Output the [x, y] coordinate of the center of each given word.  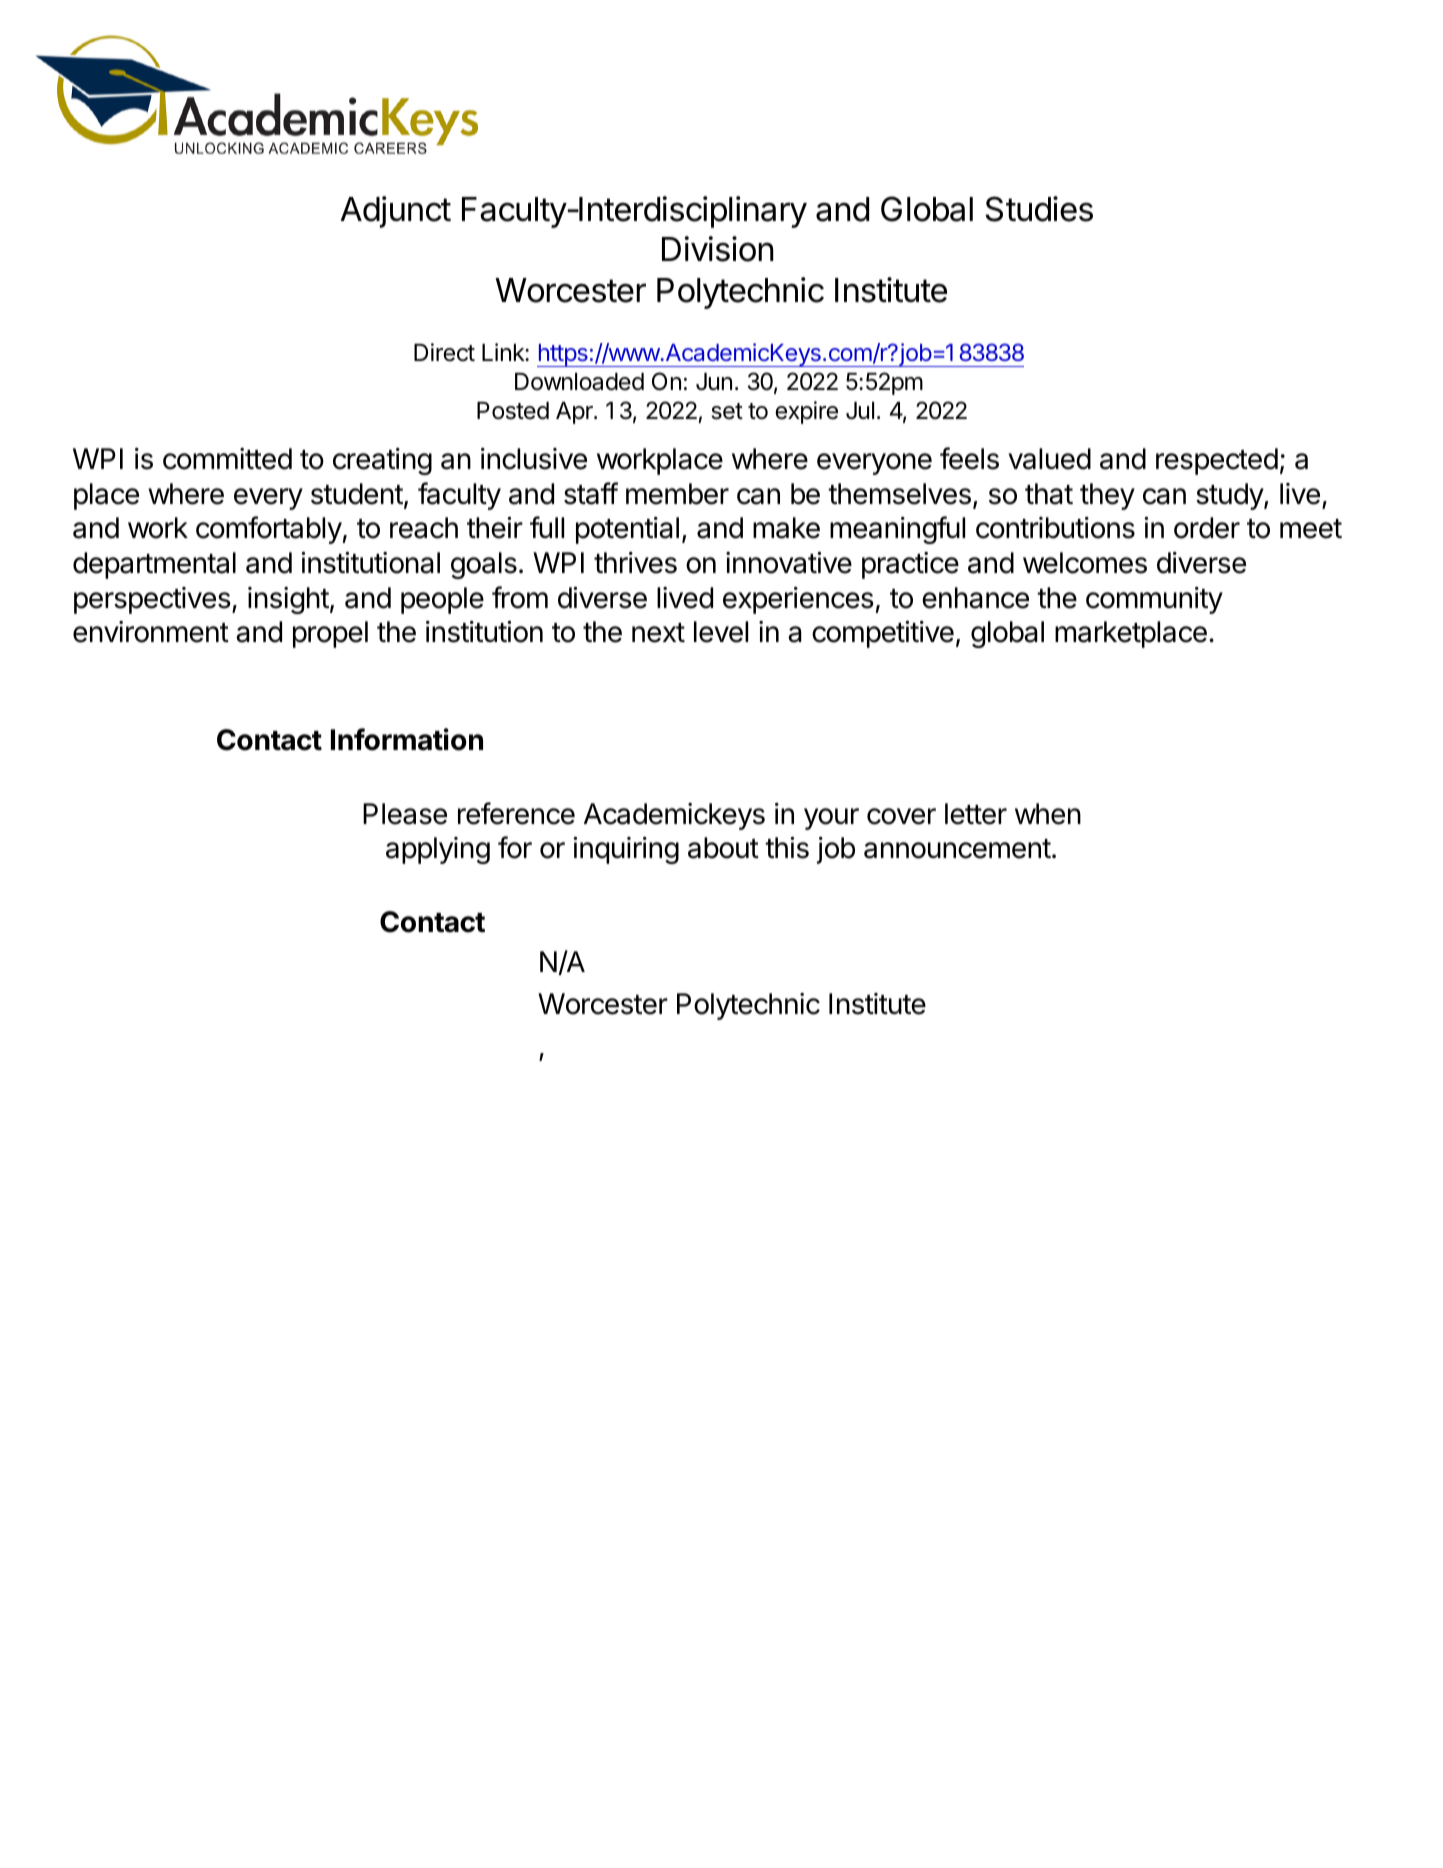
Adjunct [395, 212]
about [723, 848]
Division [718, 249]
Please [405, 814]
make [786, 528]
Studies [1039, 209]
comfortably [269, 530]
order [1207, 528]
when [1048, 814]
